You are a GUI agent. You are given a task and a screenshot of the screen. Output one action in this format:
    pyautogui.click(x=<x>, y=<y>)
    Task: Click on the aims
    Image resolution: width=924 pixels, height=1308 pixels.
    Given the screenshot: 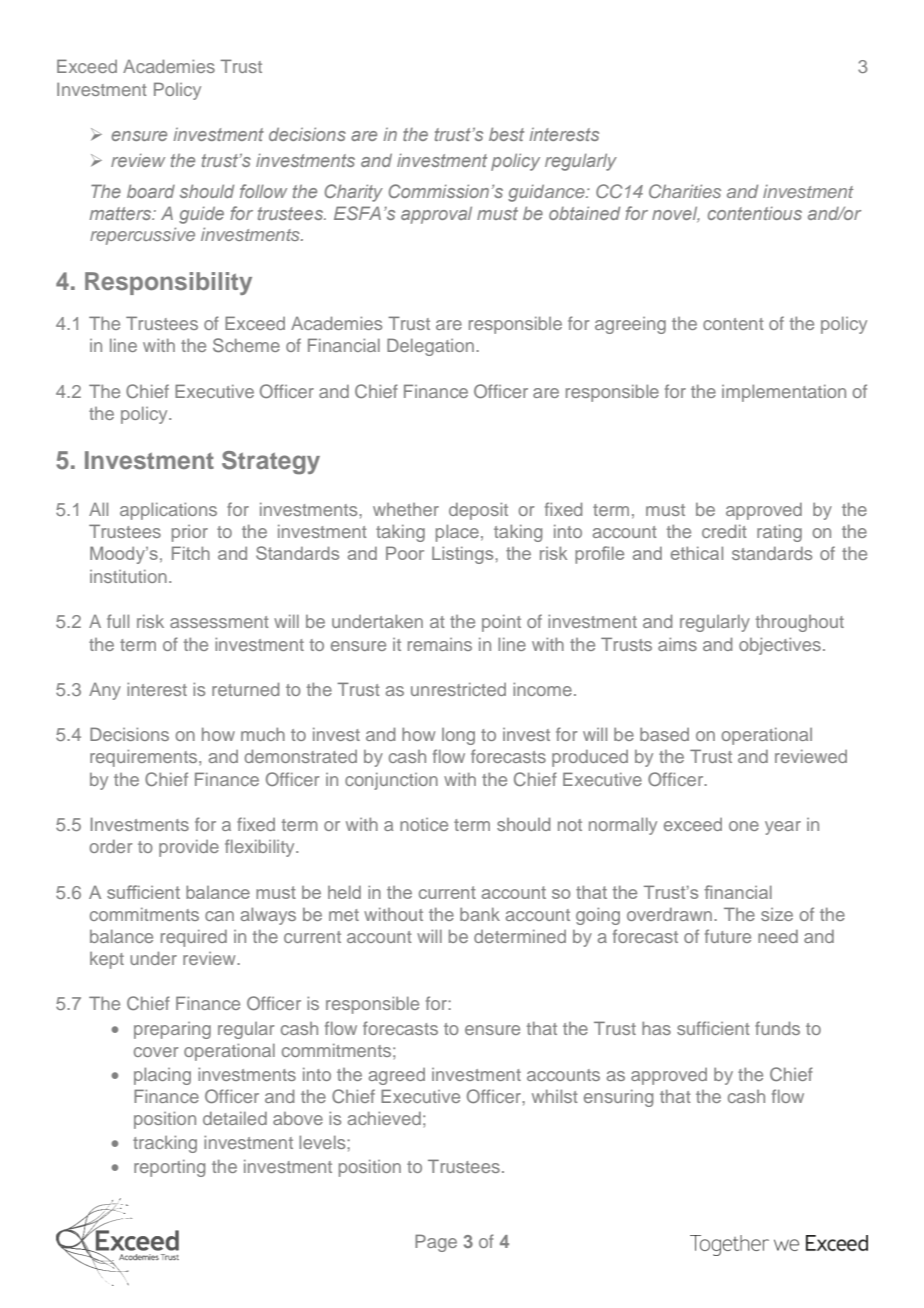 What is the action you would take?
    pyautogui.click(x=677, y=644)
